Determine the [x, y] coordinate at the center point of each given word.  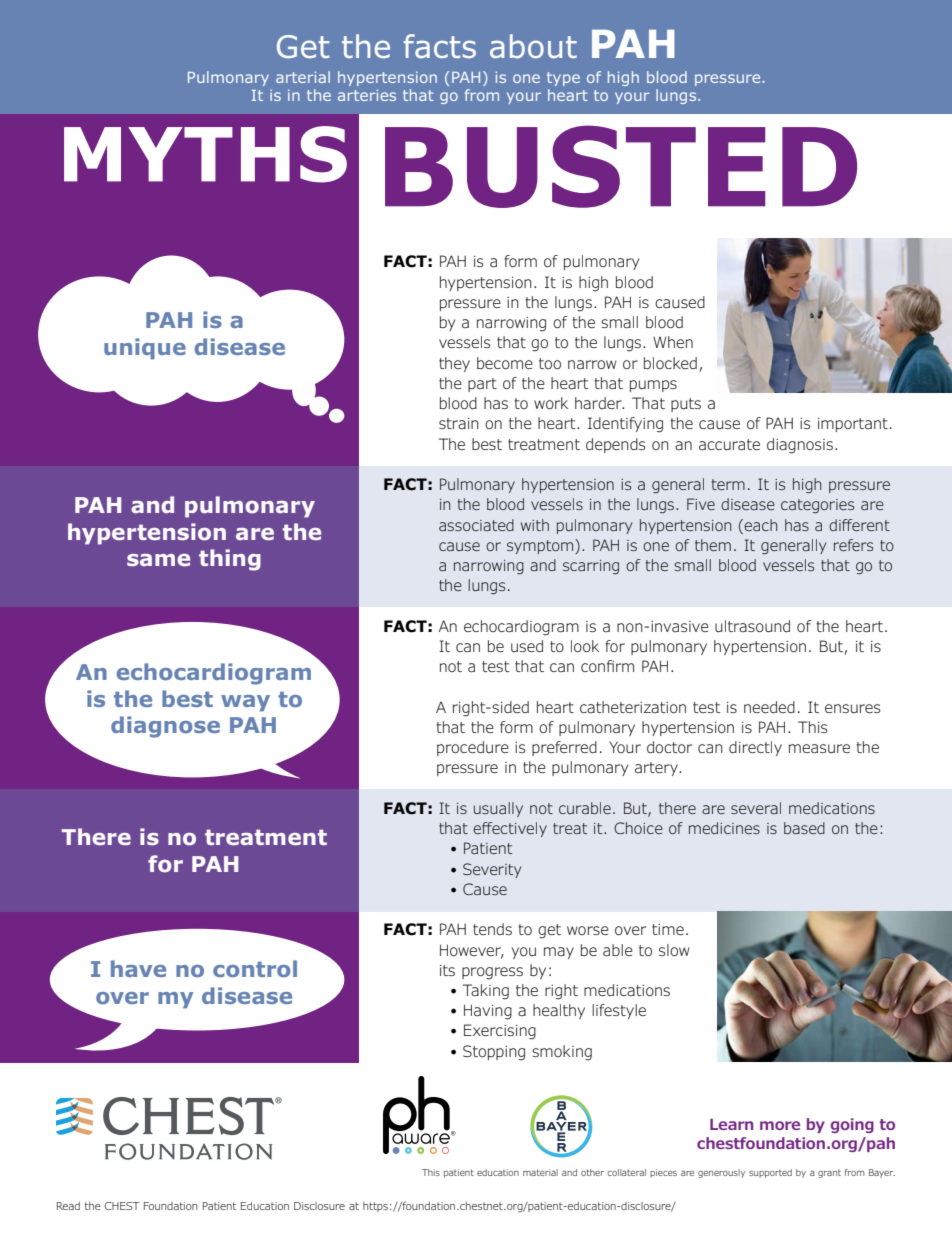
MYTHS [205, 154]
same [158, 560]
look [585, 646]
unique [145, 349]
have [138, 968]
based [804, 828]
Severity [492, 870]
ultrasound [752, 626]
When [673, 342]
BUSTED [621, 166]
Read [68, 1206]
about [533, 46]
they [454, 364]
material [540, 1172]
